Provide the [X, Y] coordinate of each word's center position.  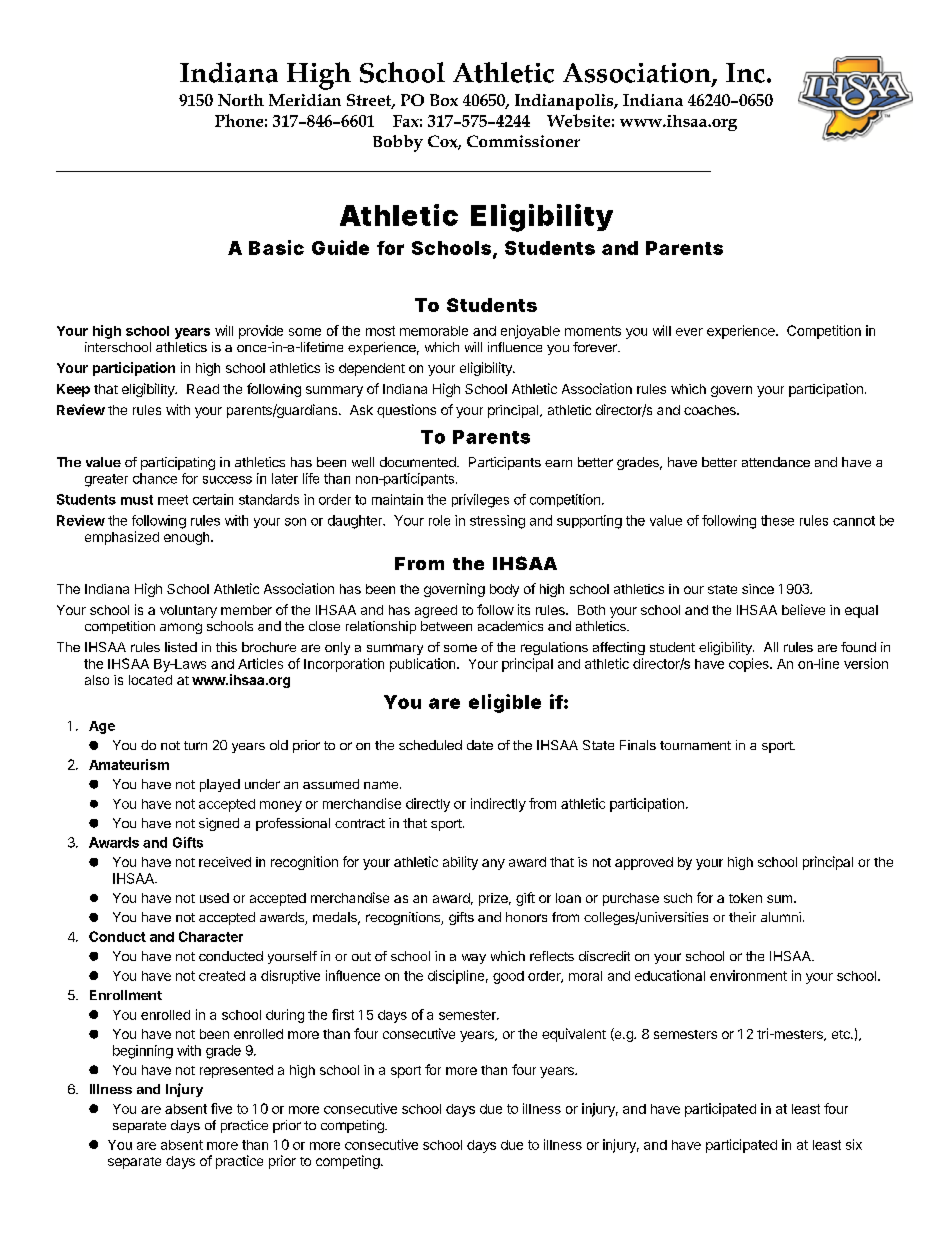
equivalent [574, 1035]
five [221, 1108]
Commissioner [523, 141]
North [241, 100]
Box [444, 100]
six [854, 1144]
